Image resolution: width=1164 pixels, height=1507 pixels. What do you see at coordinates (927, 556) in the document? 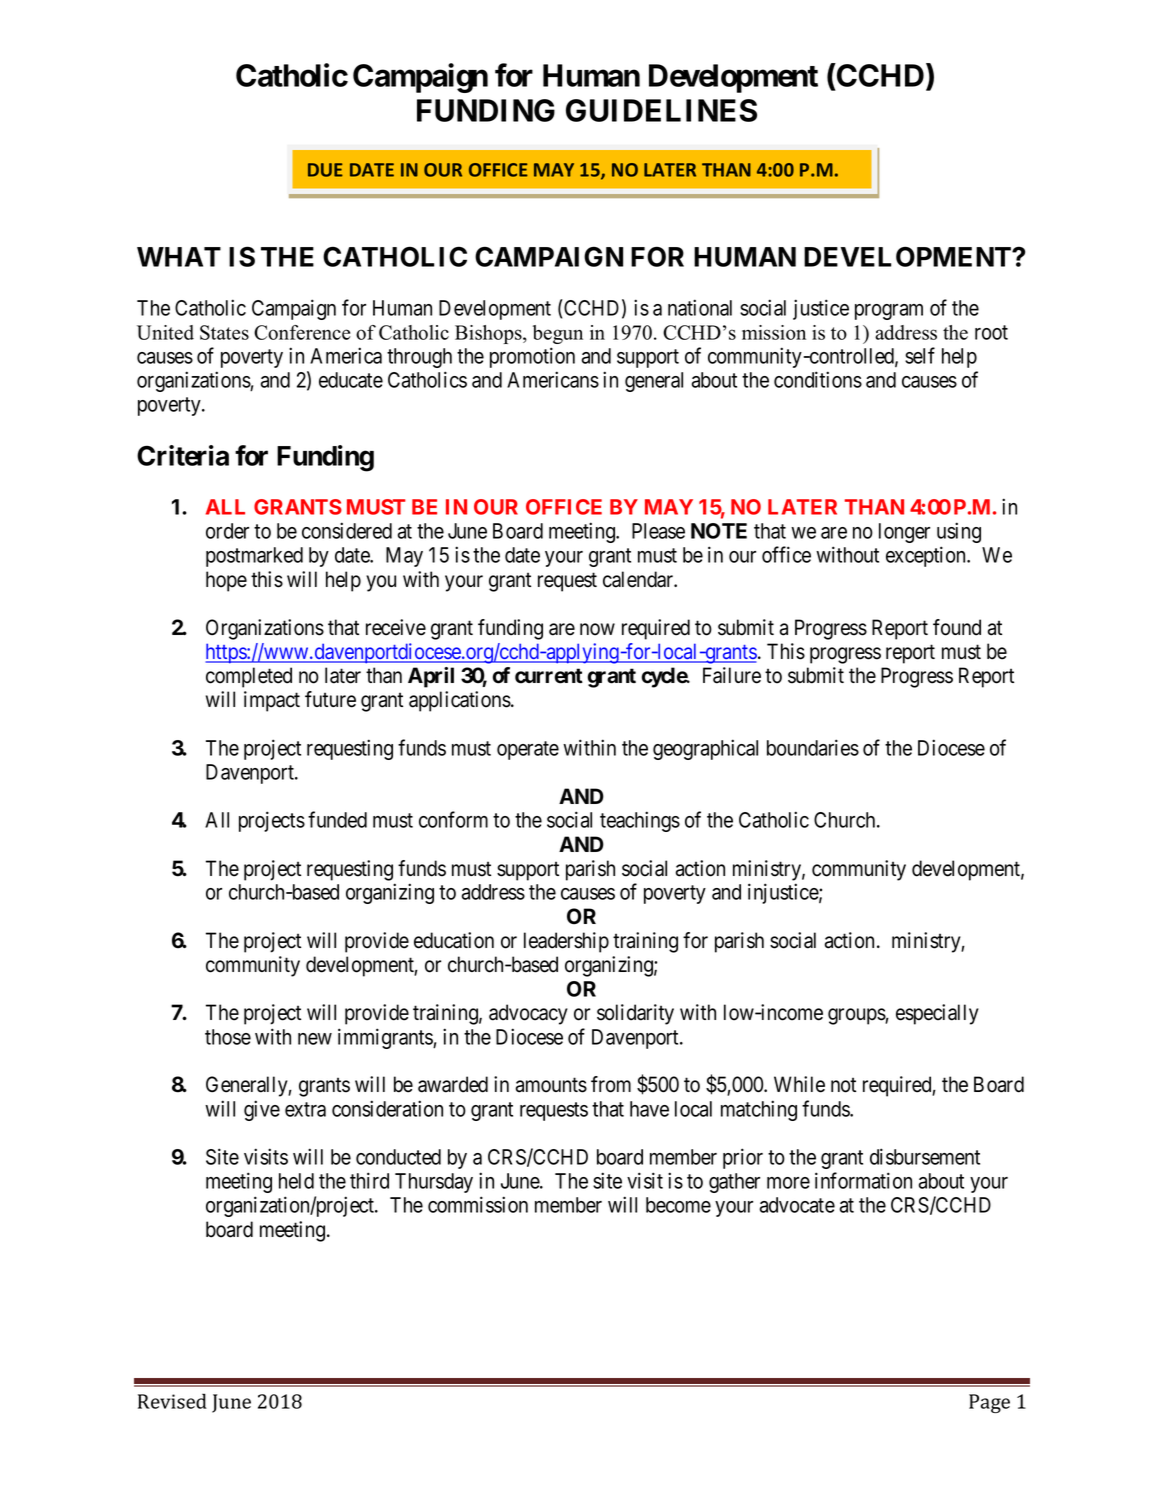
I see `exception` at bounding box center [927, 556].
